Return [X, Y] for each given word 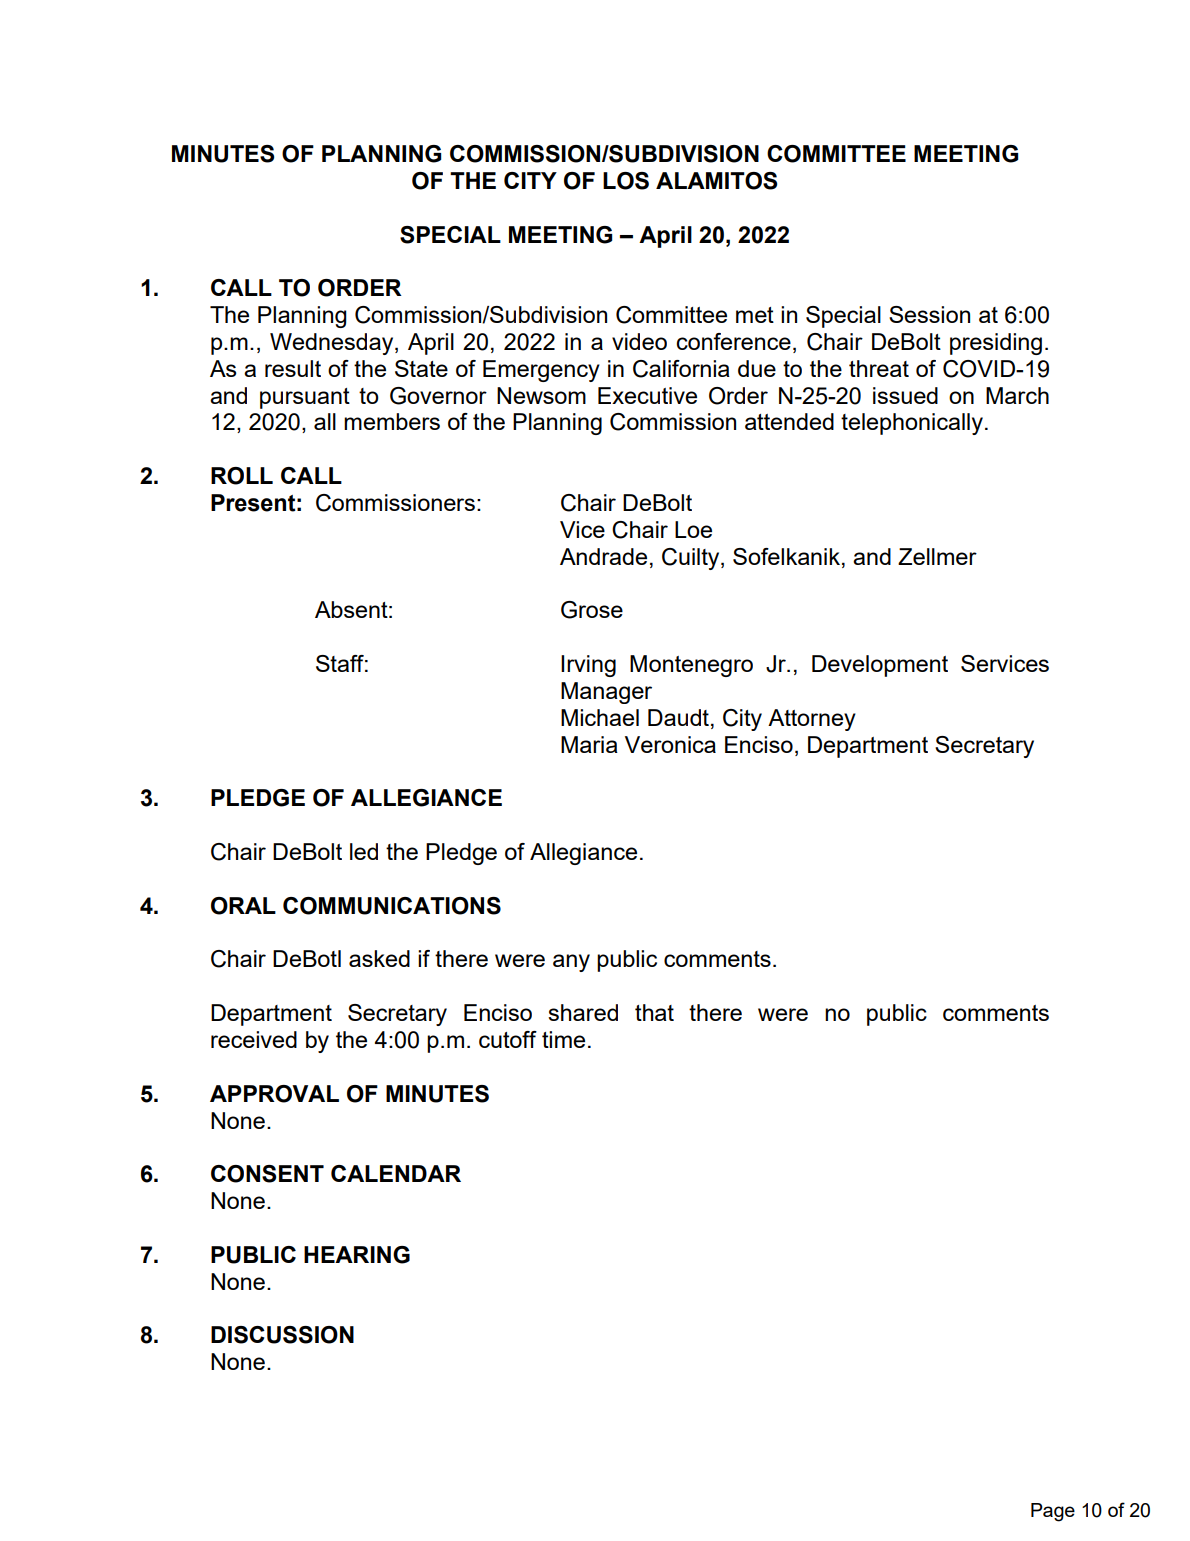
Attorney [812, 720]
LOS [626, 181]
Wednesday [333, 344]
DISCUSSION [282, 1335]
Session [929, 314]
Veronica [670, 744]
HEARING [357, 1255]
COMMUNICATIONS [392, 906]
